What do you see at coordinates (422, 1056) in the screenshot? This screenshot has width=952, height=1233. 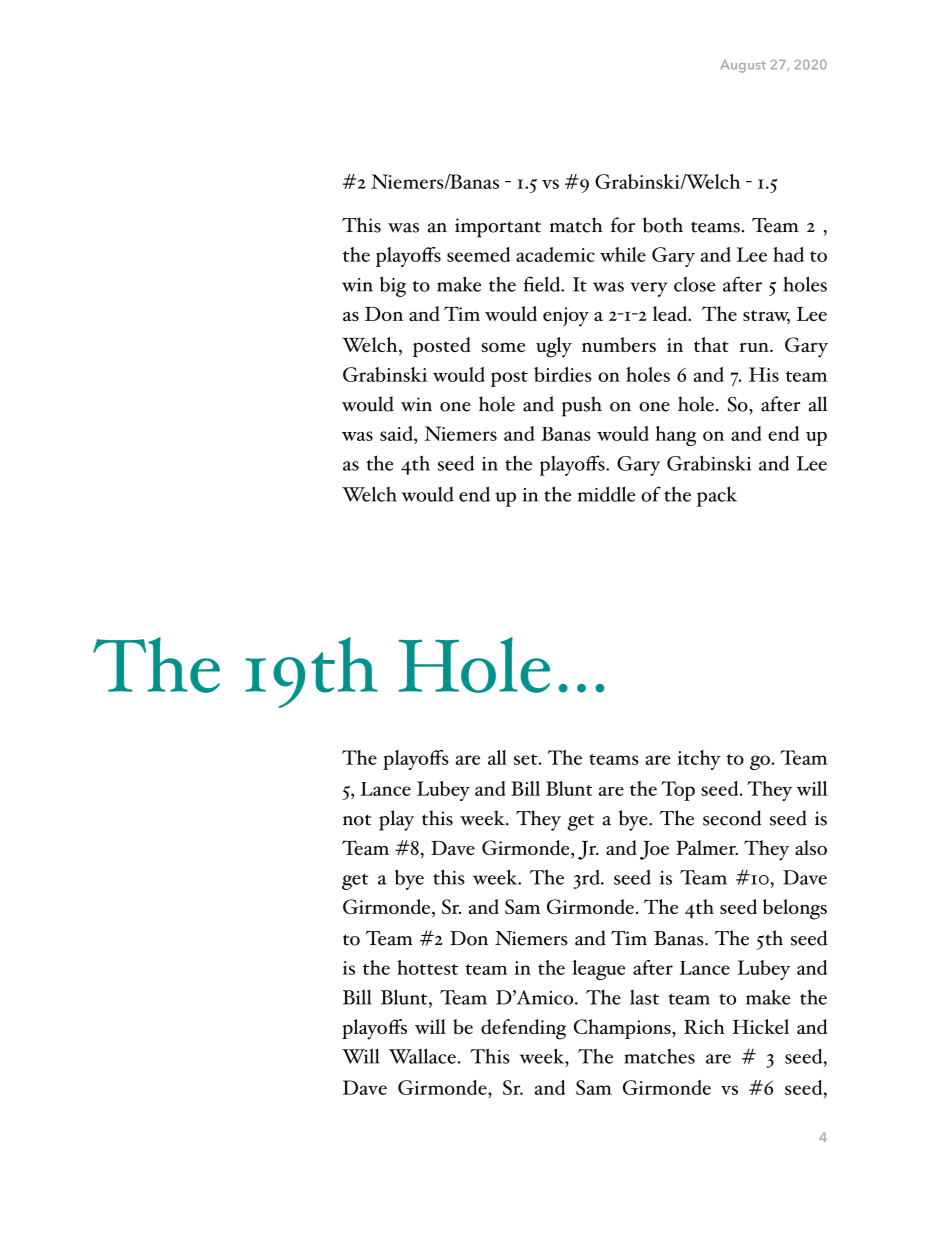 I see `Wallace` at bounding box center [422, 1056].
